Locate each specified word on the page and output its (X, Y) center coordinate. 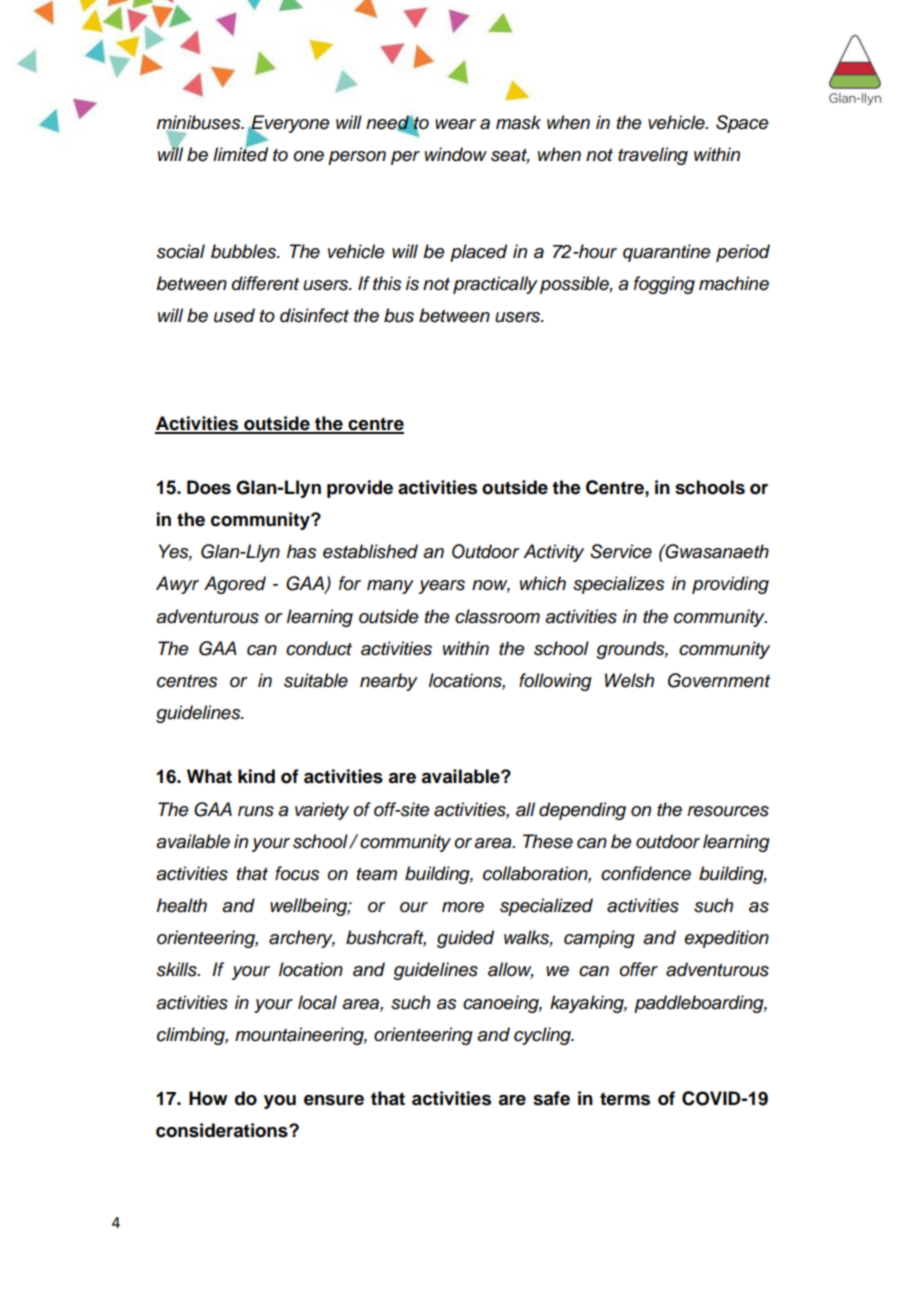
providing (730, 585)
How (208, 1098)
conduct (319, 648)
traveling (653, 156)
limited (240, 154)
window (456, 154)
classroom (497, 616)
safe (551, 1098)
